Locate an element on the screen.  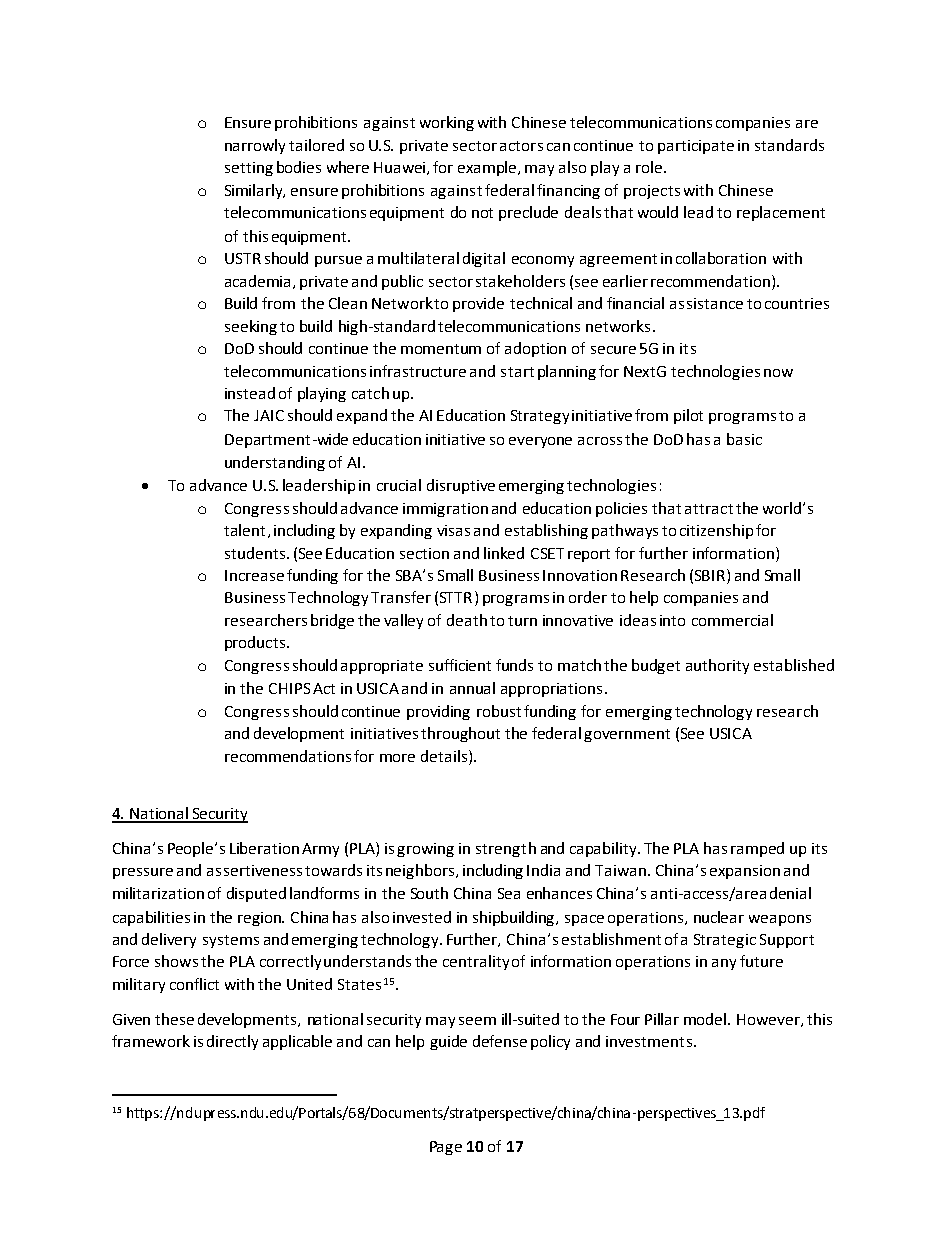
commercial is located at coordinates (732, 620).
